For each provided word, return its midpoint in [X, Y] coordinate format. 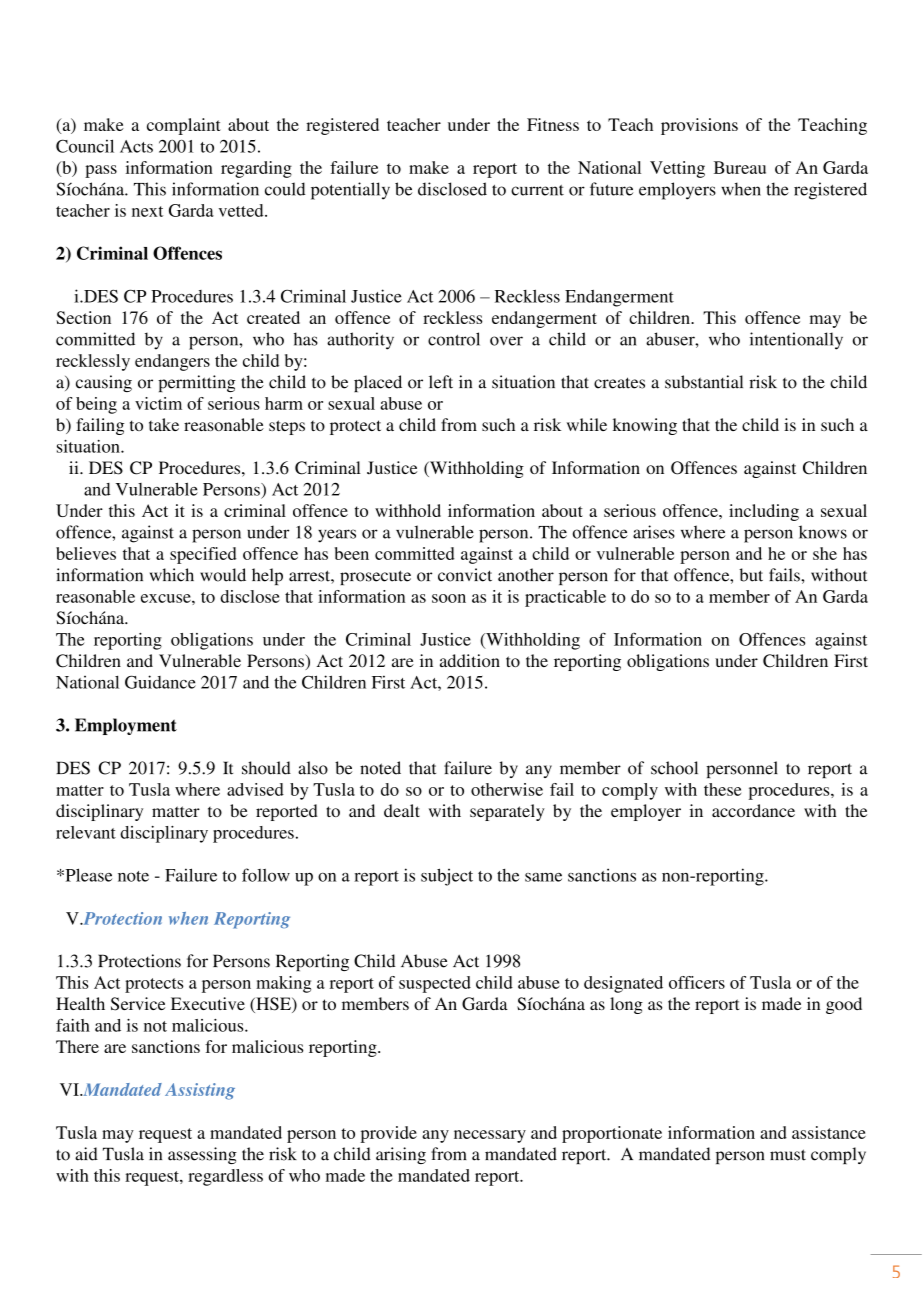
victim [158, 403]
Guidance [160, 682]
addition [470, 660]
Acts [136, 146]
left [441, 382]
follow [266, 875]
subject [447, 877]
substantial [704, 382]
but [751, 575]
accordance [753, 810]
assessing [202, 1155]
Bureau [740, 167]
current [537, 190]
